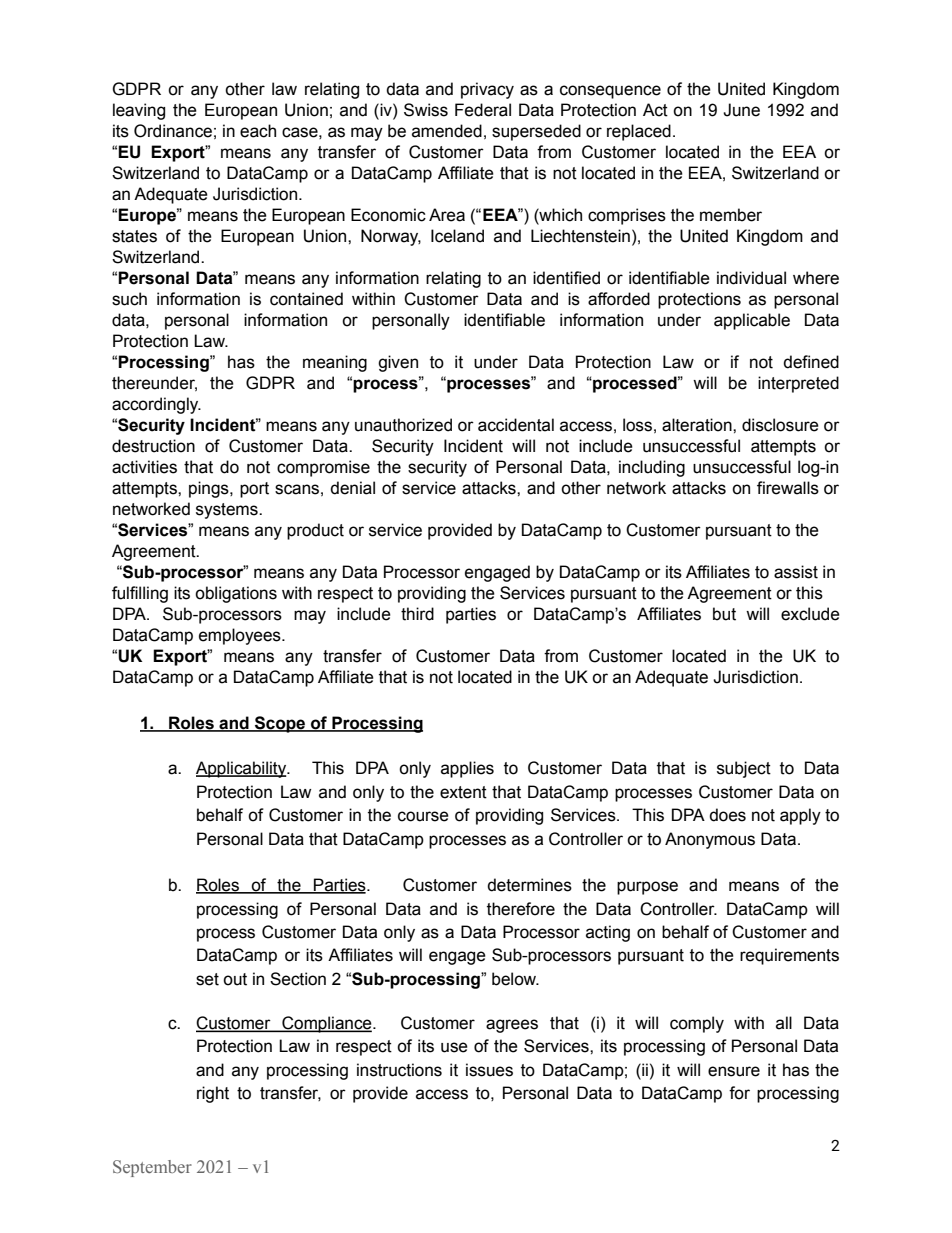  I want to click on each, so click(258, 131).
